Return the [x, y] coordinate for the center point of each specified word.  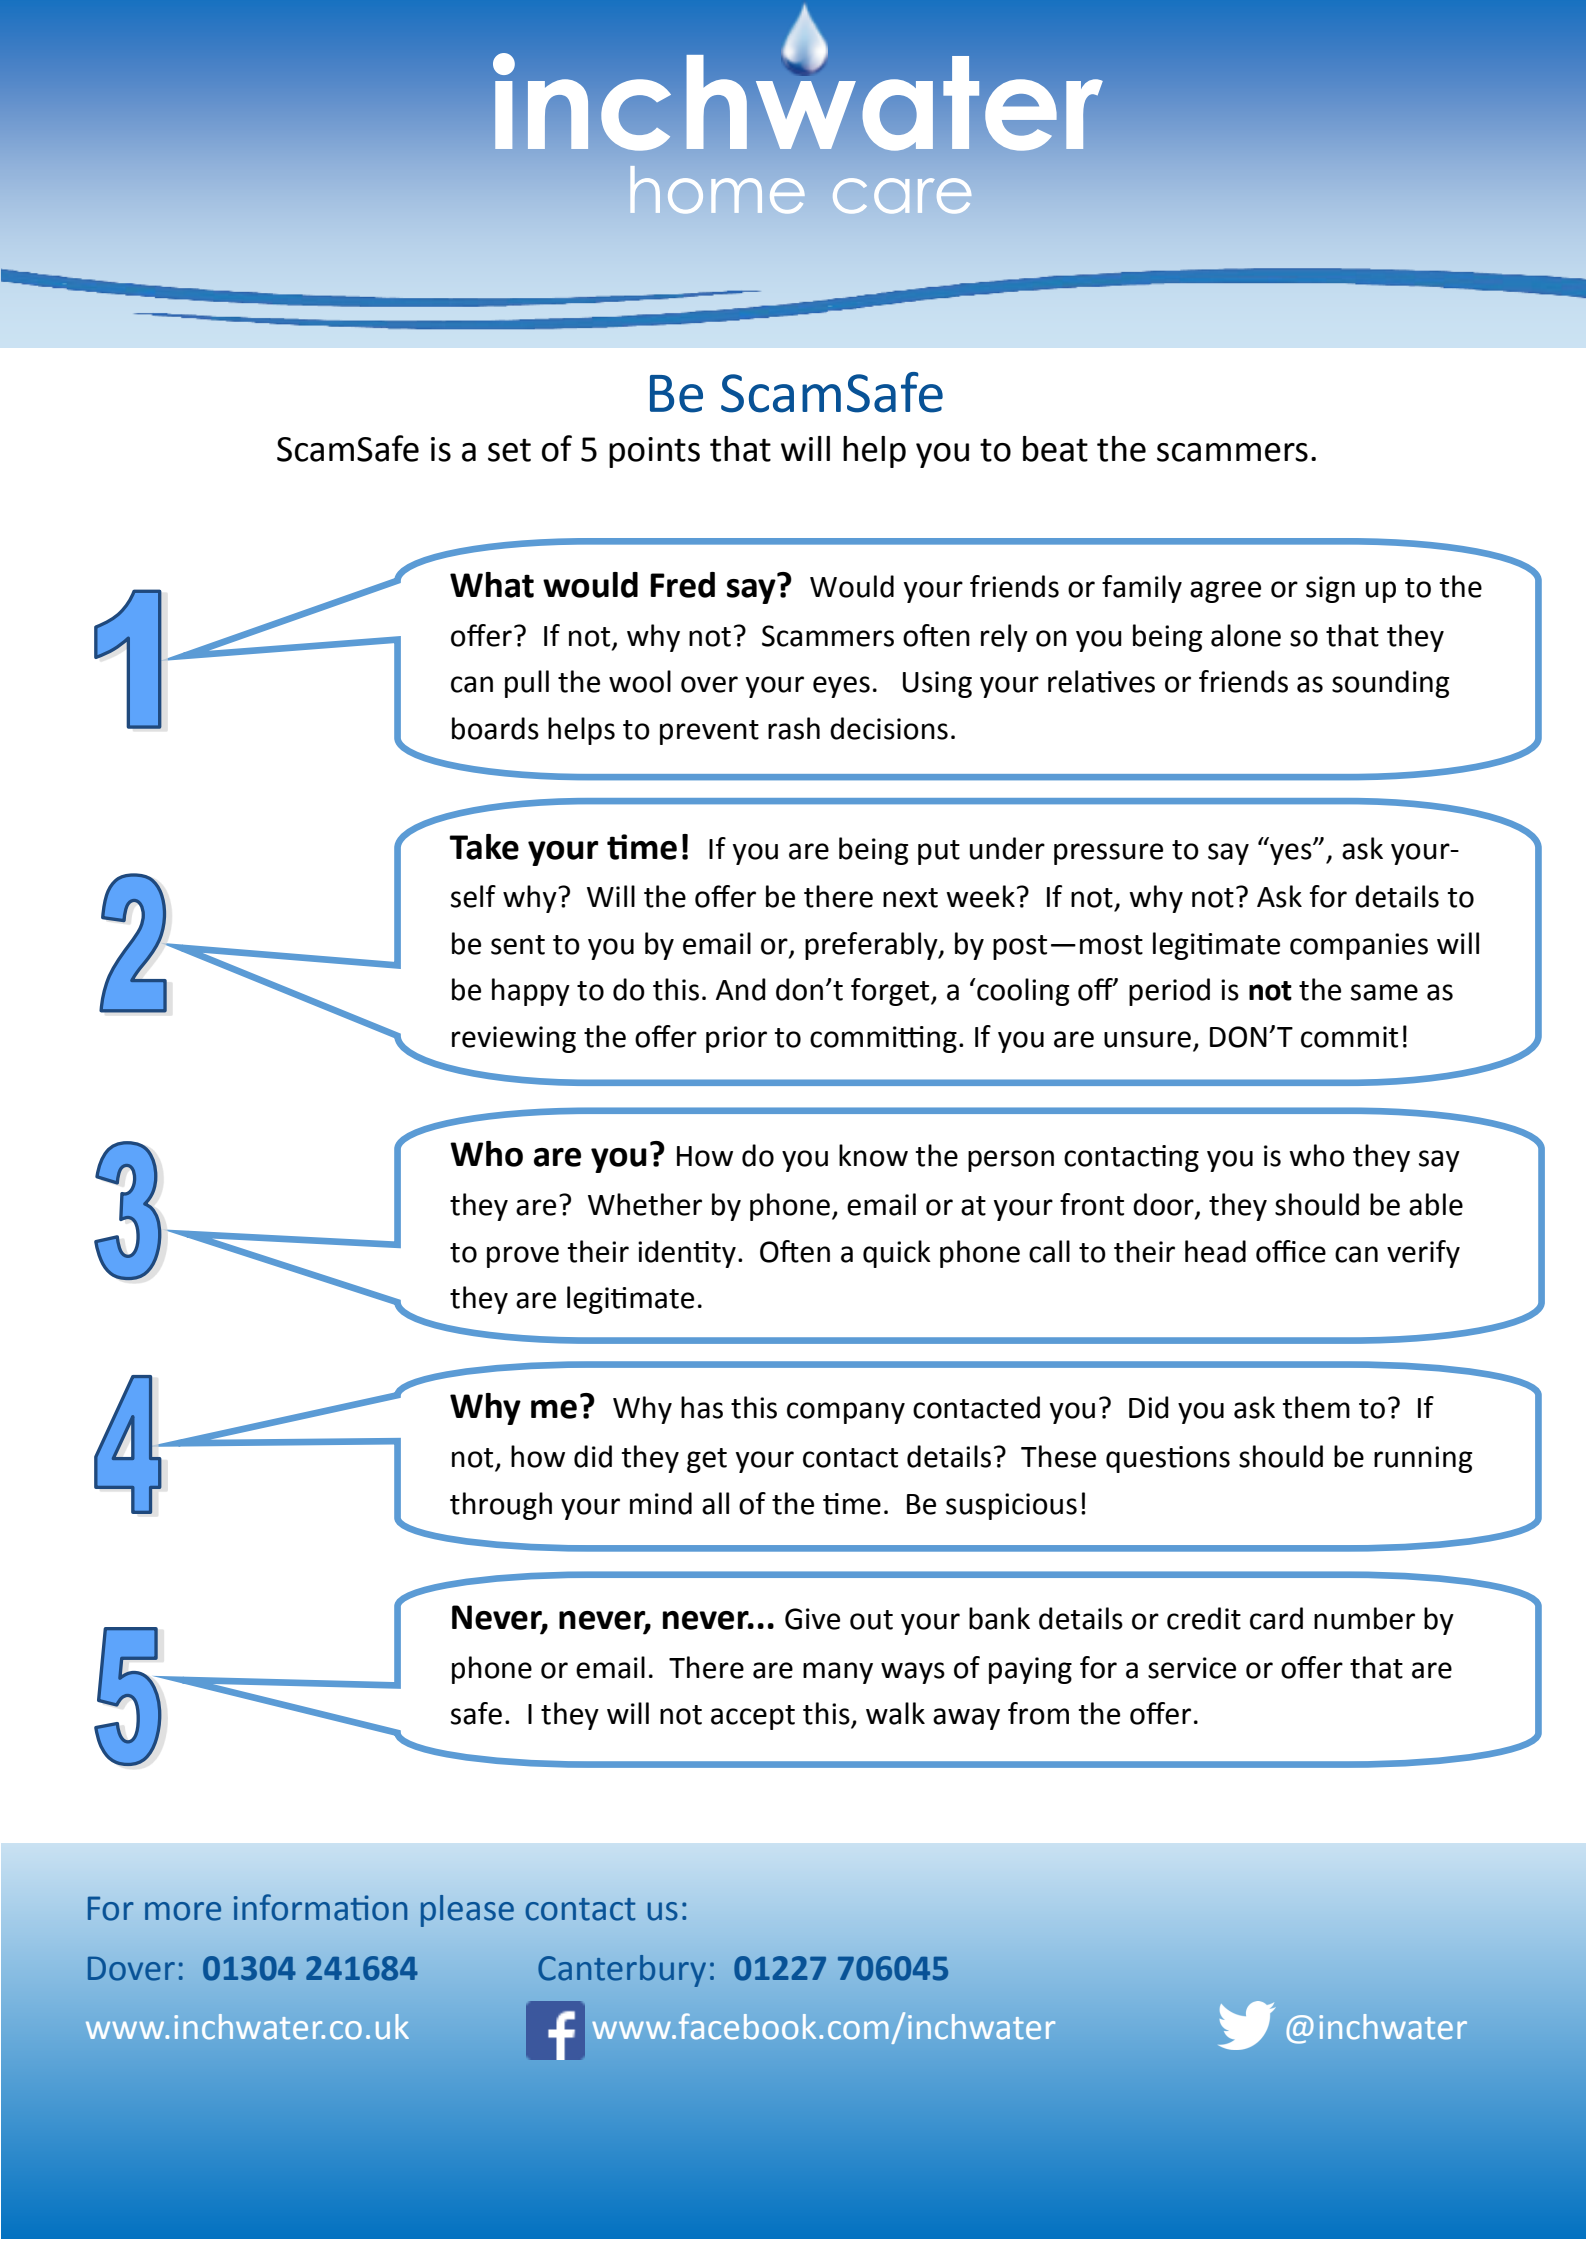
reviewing [514, 1039]
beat [1055, 449]
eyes [841, 687]
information [320, 1907]
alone [1246, 635]
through [501, 1506]
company [846, 1413]
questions [1168, 1459]
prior [736, 1039]
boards [495, 728]
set [509, 450]
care [902, 196]
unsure [1147, 1039]
